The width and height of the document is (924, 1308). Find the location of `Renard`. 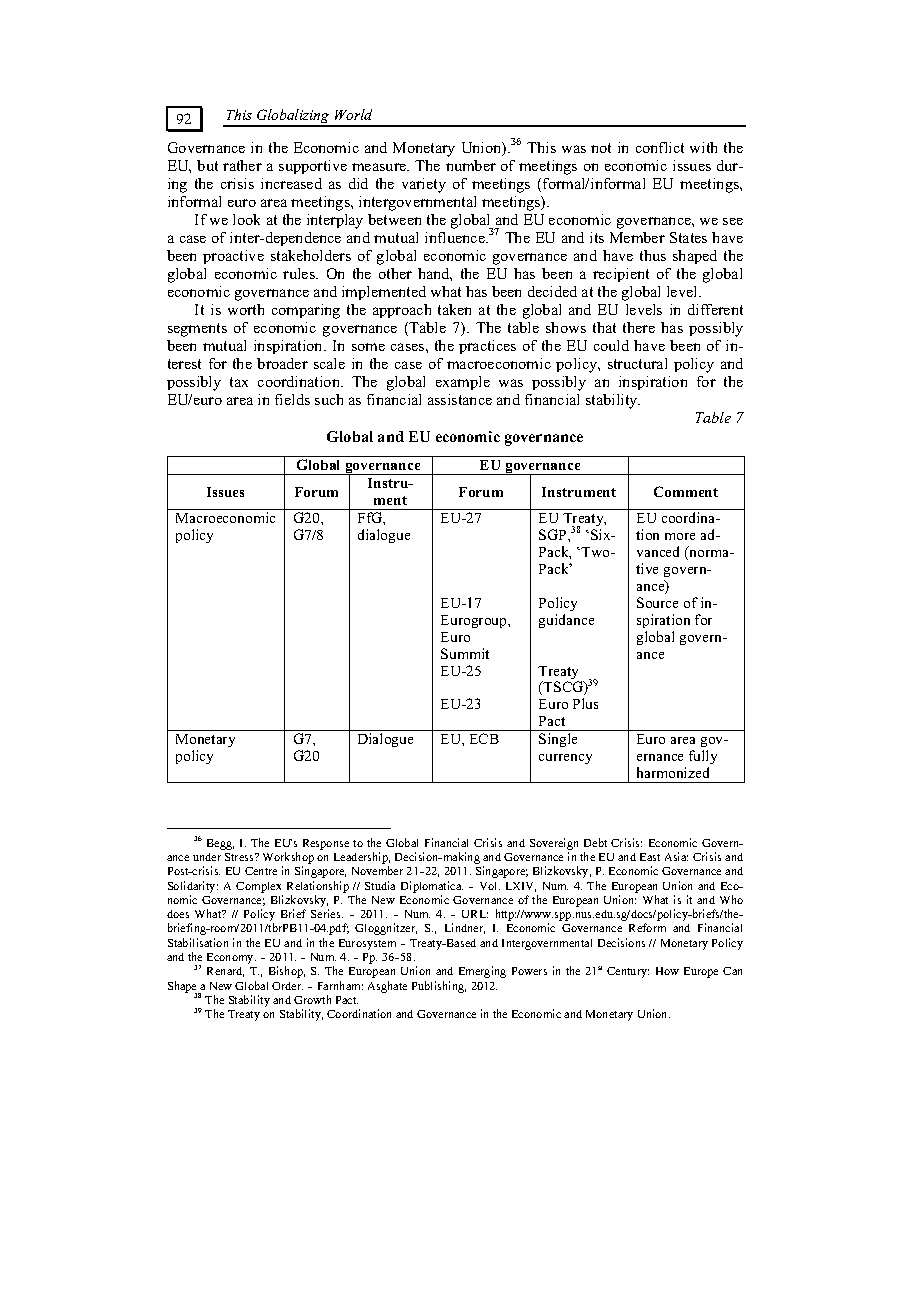

Renard is located at coordinates (225, 972).
